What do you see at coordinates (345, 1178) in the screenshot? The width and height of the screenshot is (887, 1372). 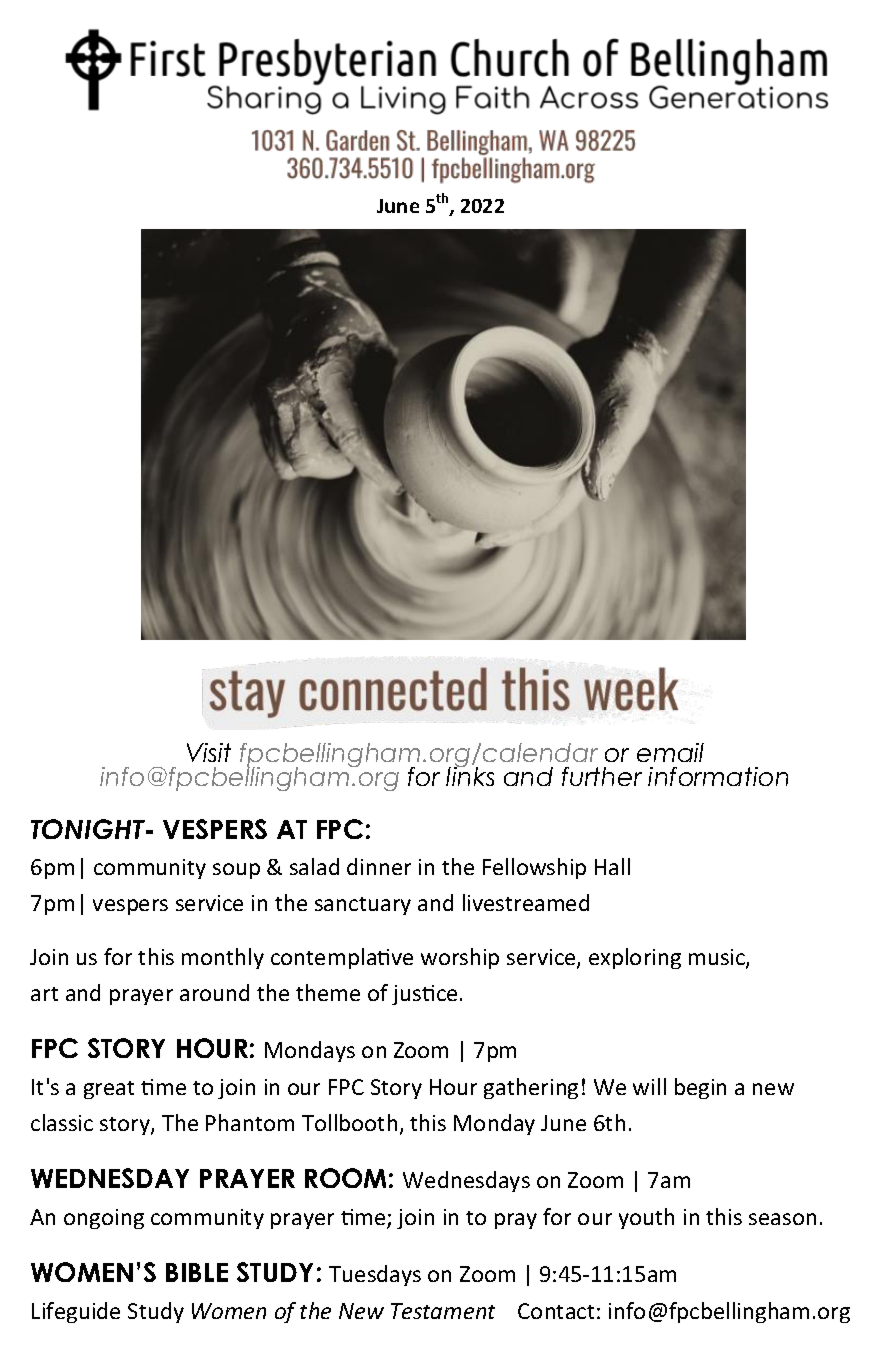 I see `ROOM` at bounding box center [345, 1178].
